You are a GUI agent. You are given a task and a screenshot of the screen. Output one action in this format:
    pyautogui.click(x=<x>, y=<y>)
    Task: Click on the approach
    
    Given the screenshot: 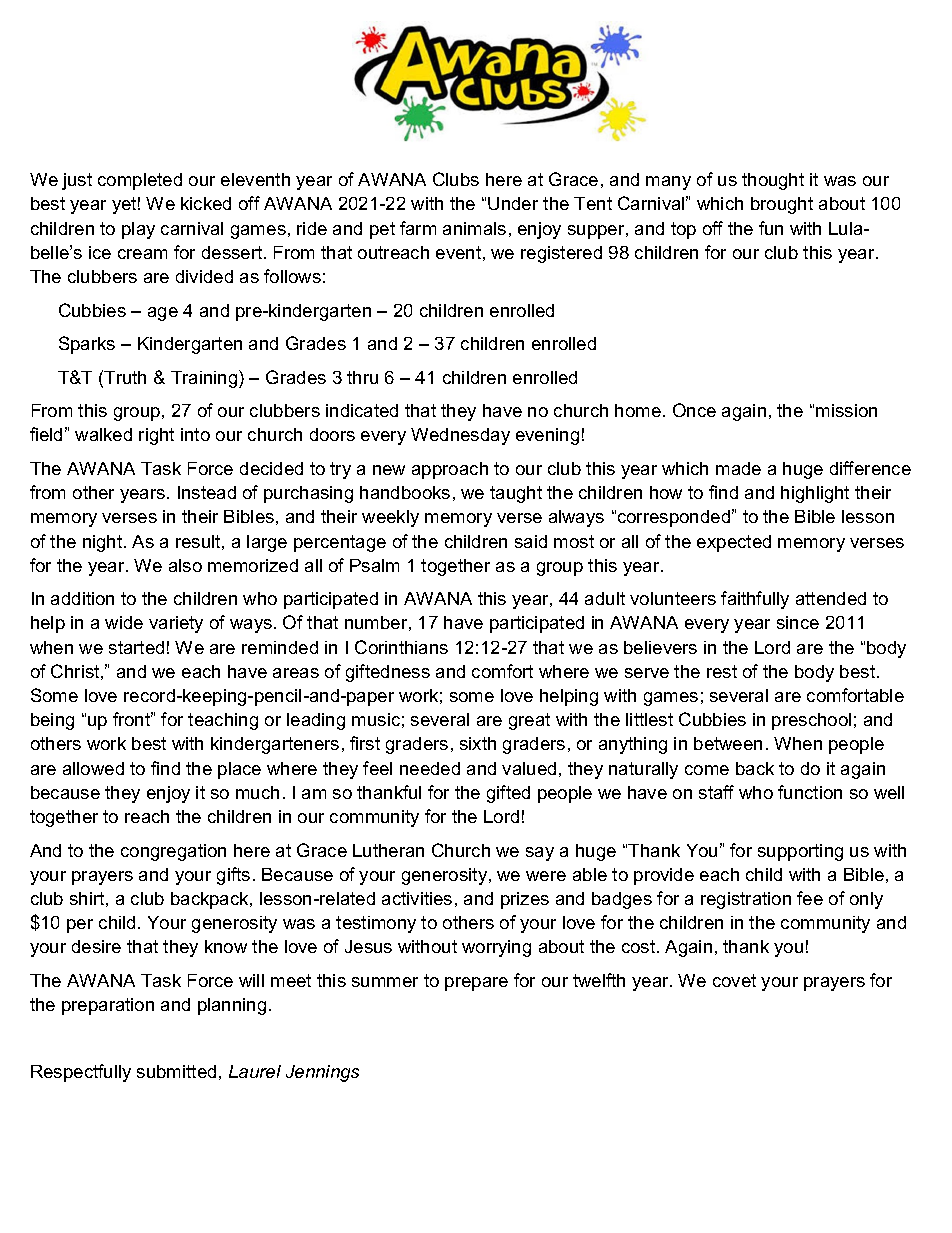 What is the action you would take?
    pyautogui.click(x=450, y=470)
